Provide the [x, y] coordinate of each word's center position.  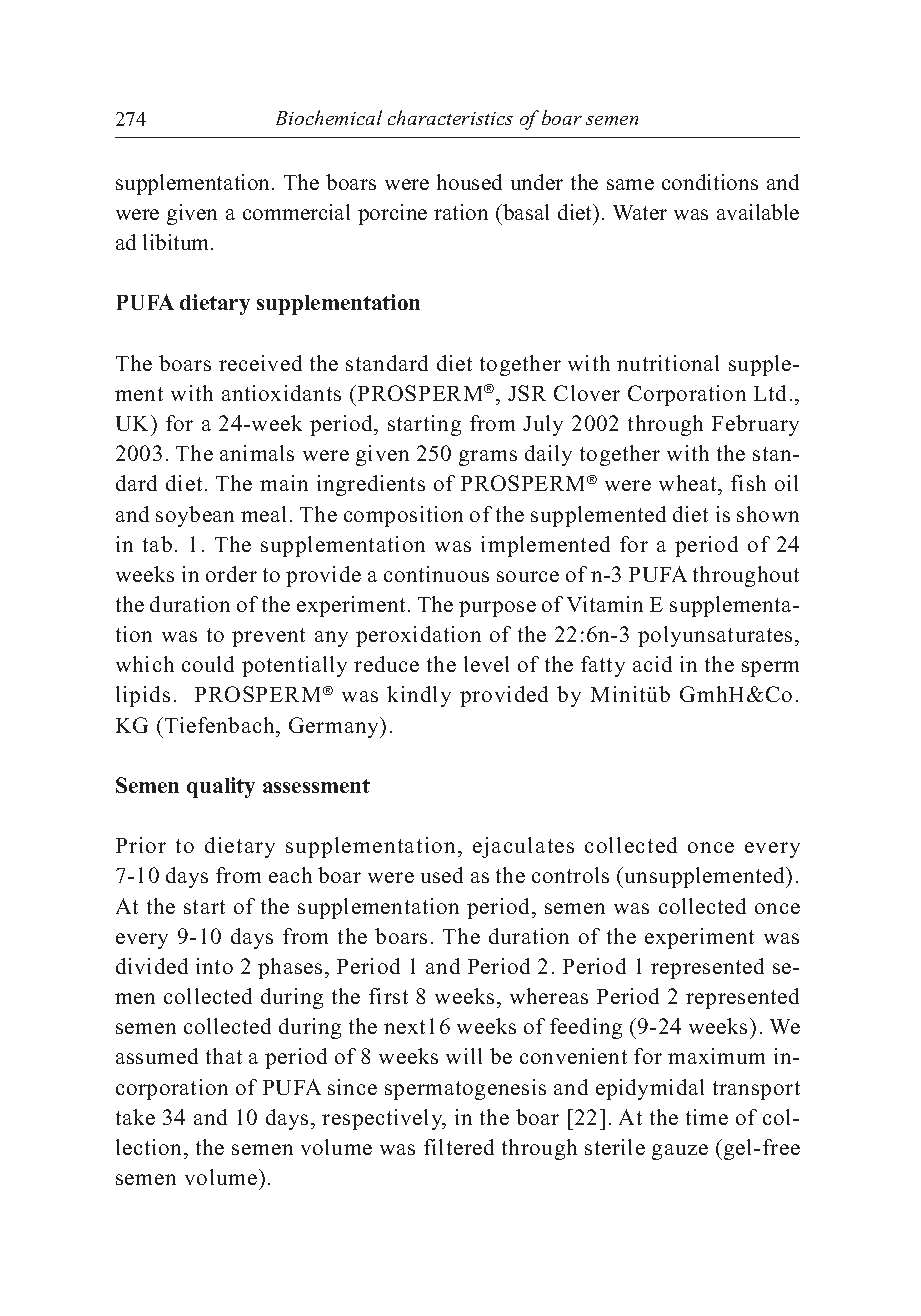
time [707, 1117]
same [630, 184]
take [135, 1117]
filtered [459, 1147]
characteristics [450, 117]
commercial [296, 212]
